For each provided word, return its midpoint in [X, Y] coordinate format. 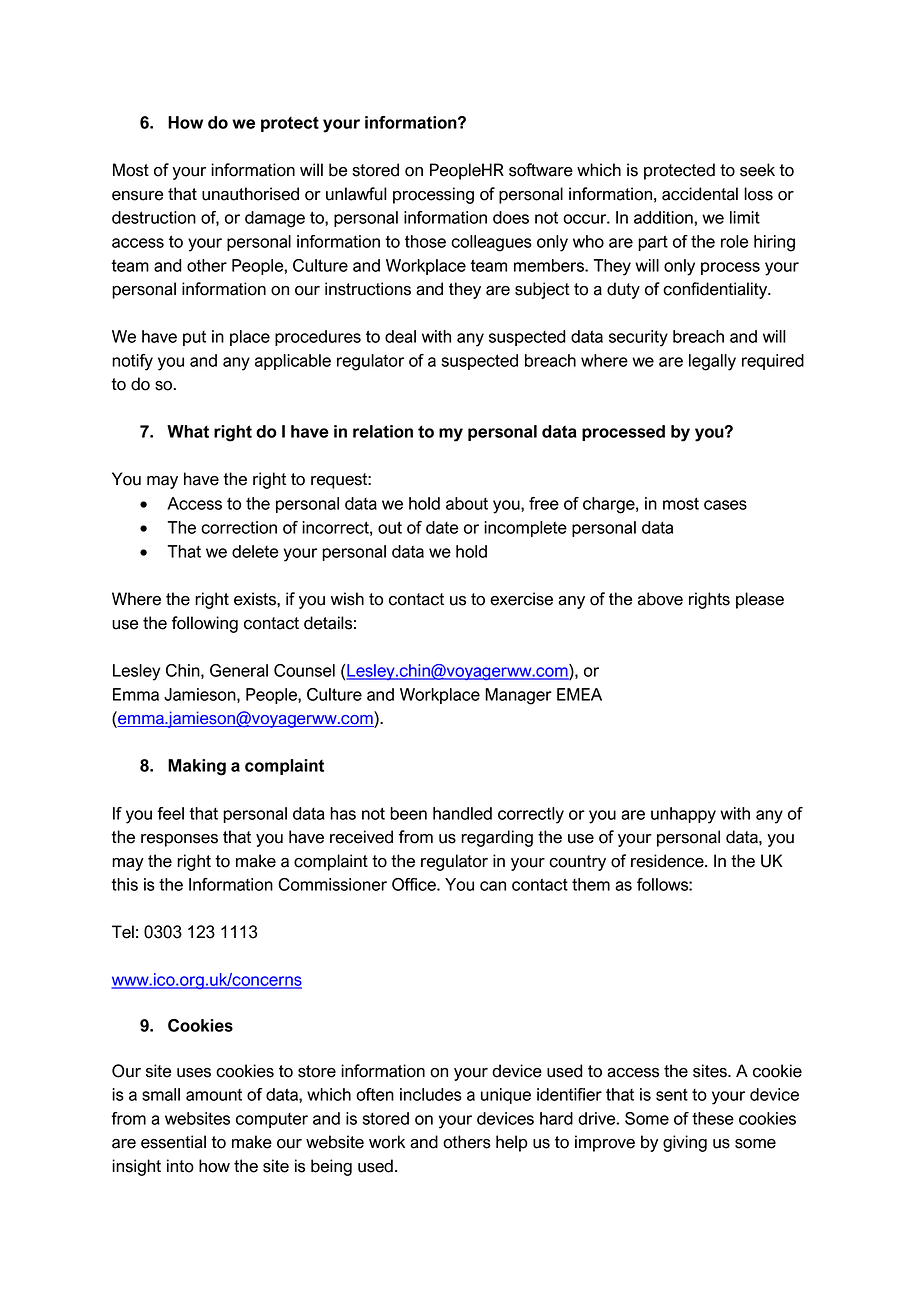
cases [725, 505]
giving [685, 1143]
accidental [700, 194]
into [180, 1166]
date [442, 527]
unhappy [683, 815]
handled [462, 813]
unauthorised [250, 194]
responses [179, 840]
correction [239, 527]
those [425, 241]
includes [431, 1094]
